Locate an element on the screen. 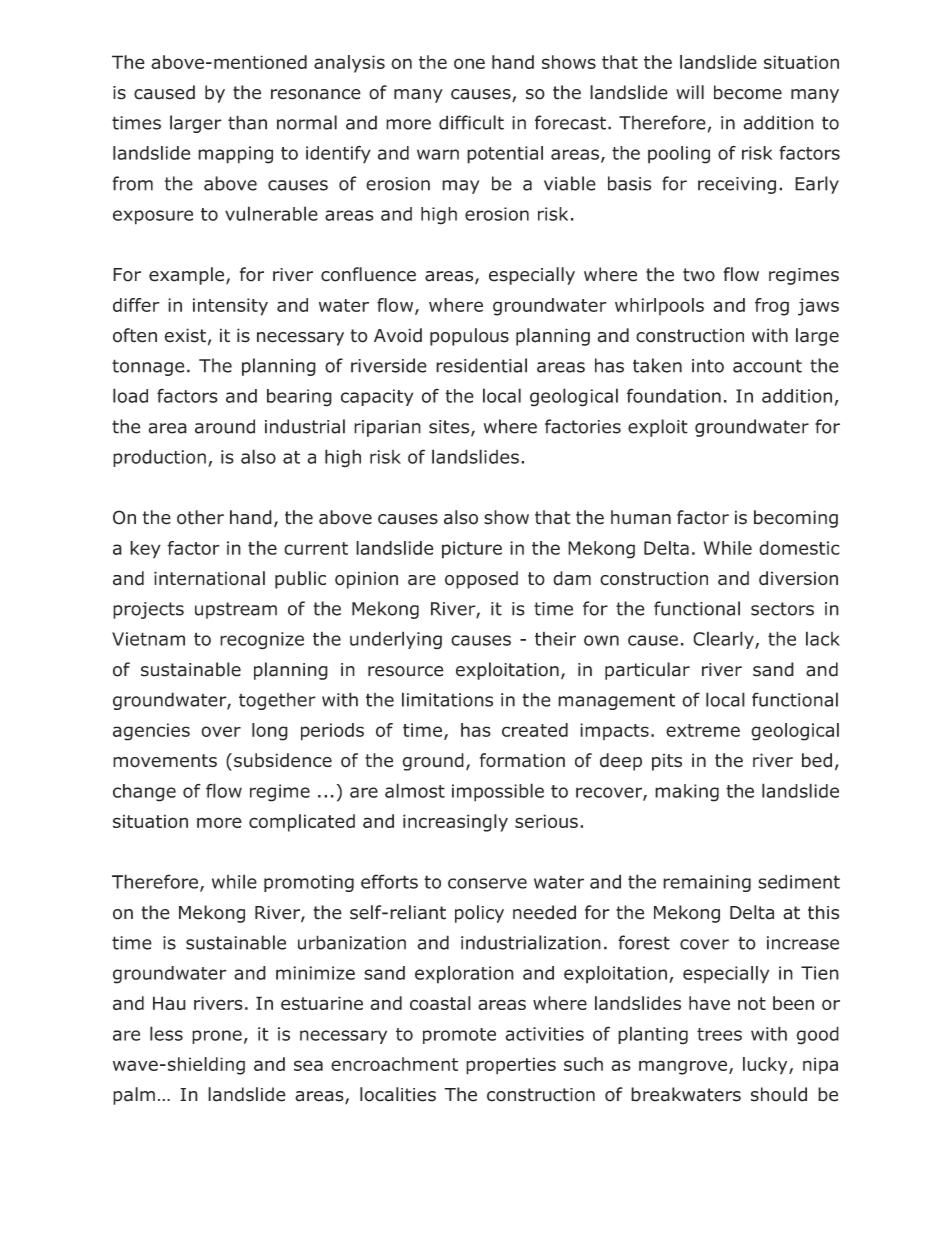 The height and width of the screenshot is (1233, 952). properties is located at coordinates (511, 1066).
